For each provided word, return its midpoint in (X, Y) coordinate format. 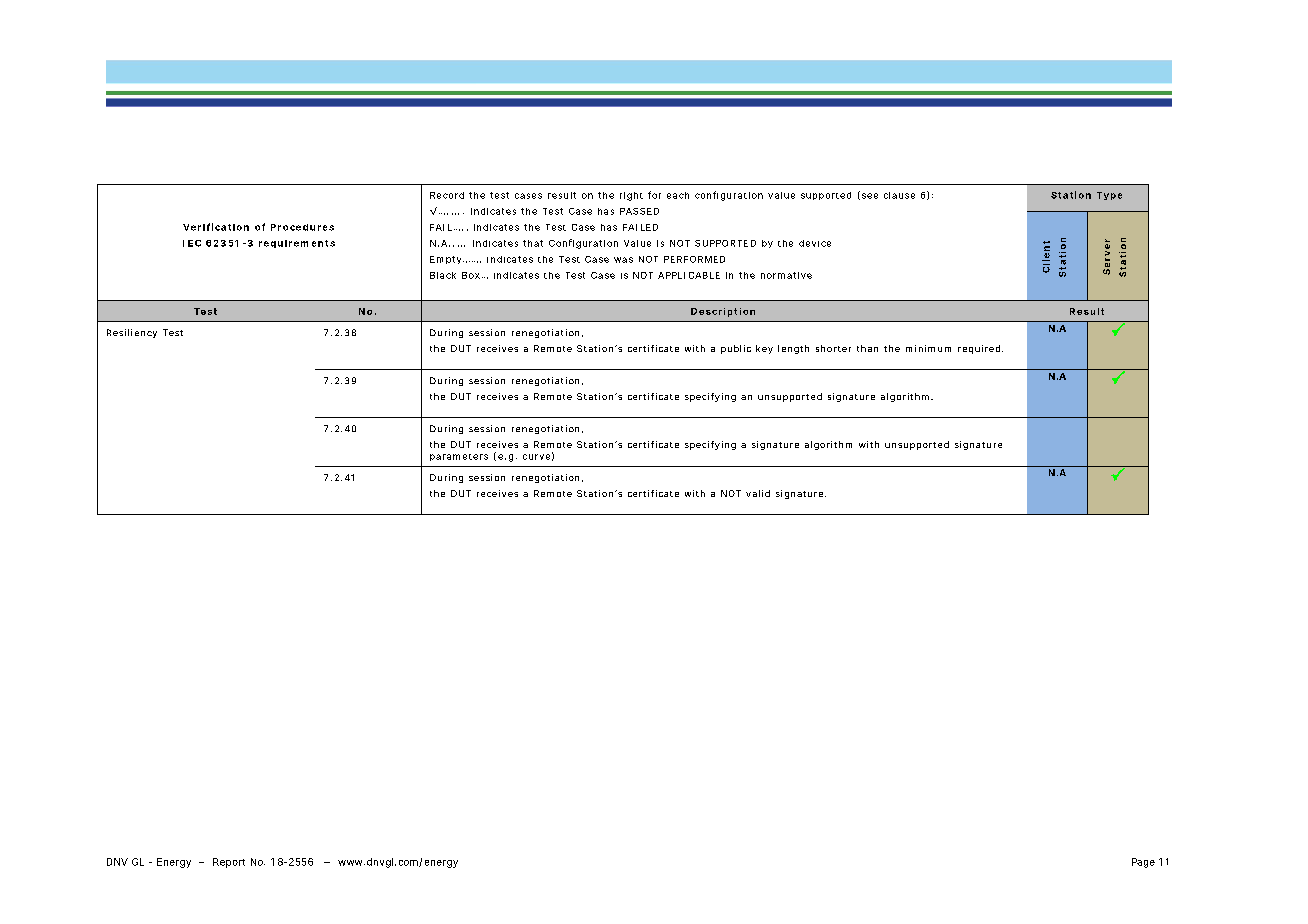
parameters (459, 457)
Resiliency (132, 333)
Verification (216, 227)
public (736, 349)
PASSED (639, 211)
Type (1109, 196)
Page (1143, 863)
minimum (928, 348)
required (979, 349)
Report (229, 863)
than (867, 348)
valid (758, 493)
